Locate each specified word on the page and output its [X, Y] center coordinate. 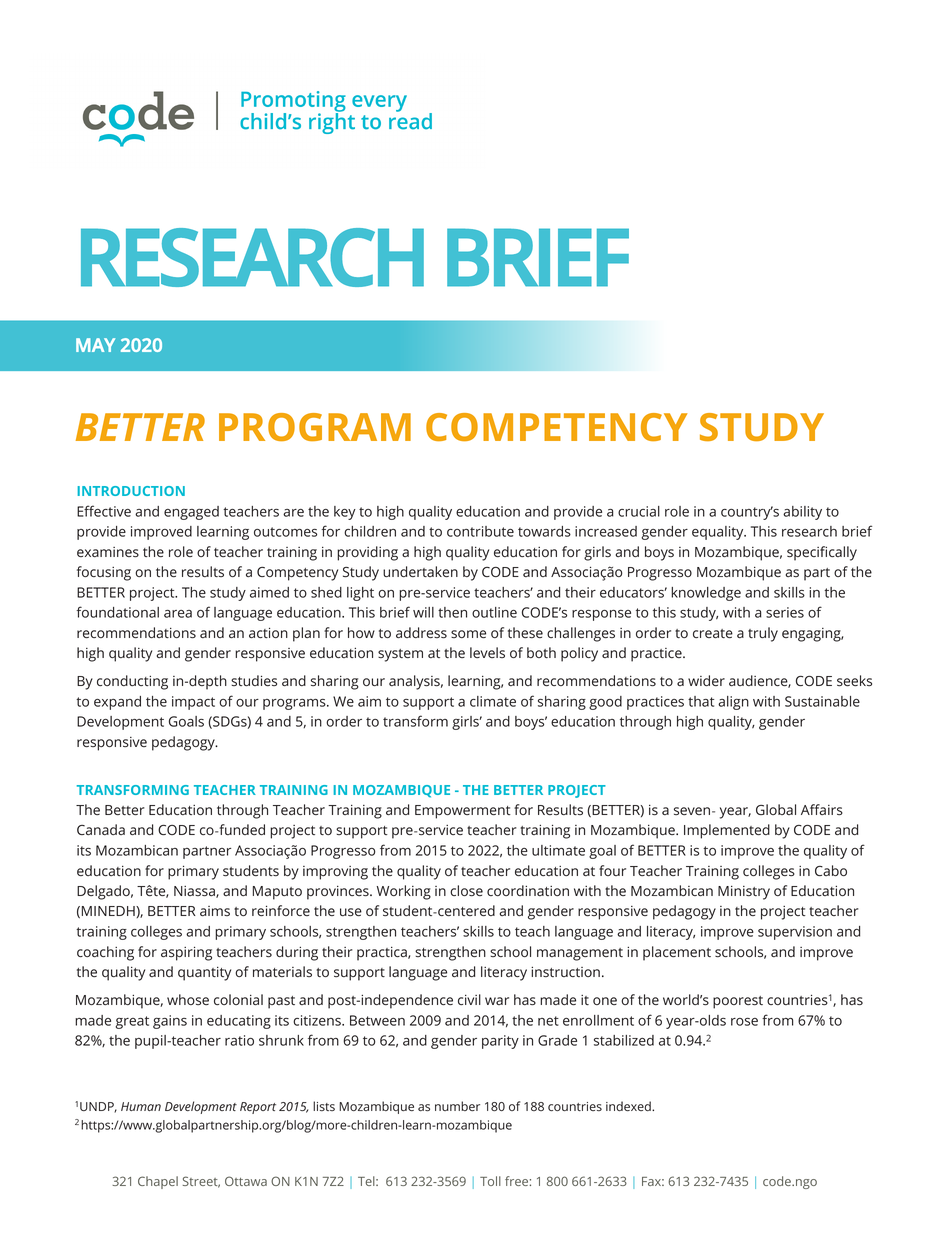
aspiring [186, 953]
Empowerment [463, 812]
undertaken [420, 571]
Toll [490, 1181]
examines [108, 552]
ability [802, 513]
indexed [629, 1106]
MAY [95, 345]
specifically [822, 553]
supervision [795, 933]
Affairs [822, 809]
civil [469, 999]
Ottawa [246, 1181]
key [345, 513]
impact [193, 703]
